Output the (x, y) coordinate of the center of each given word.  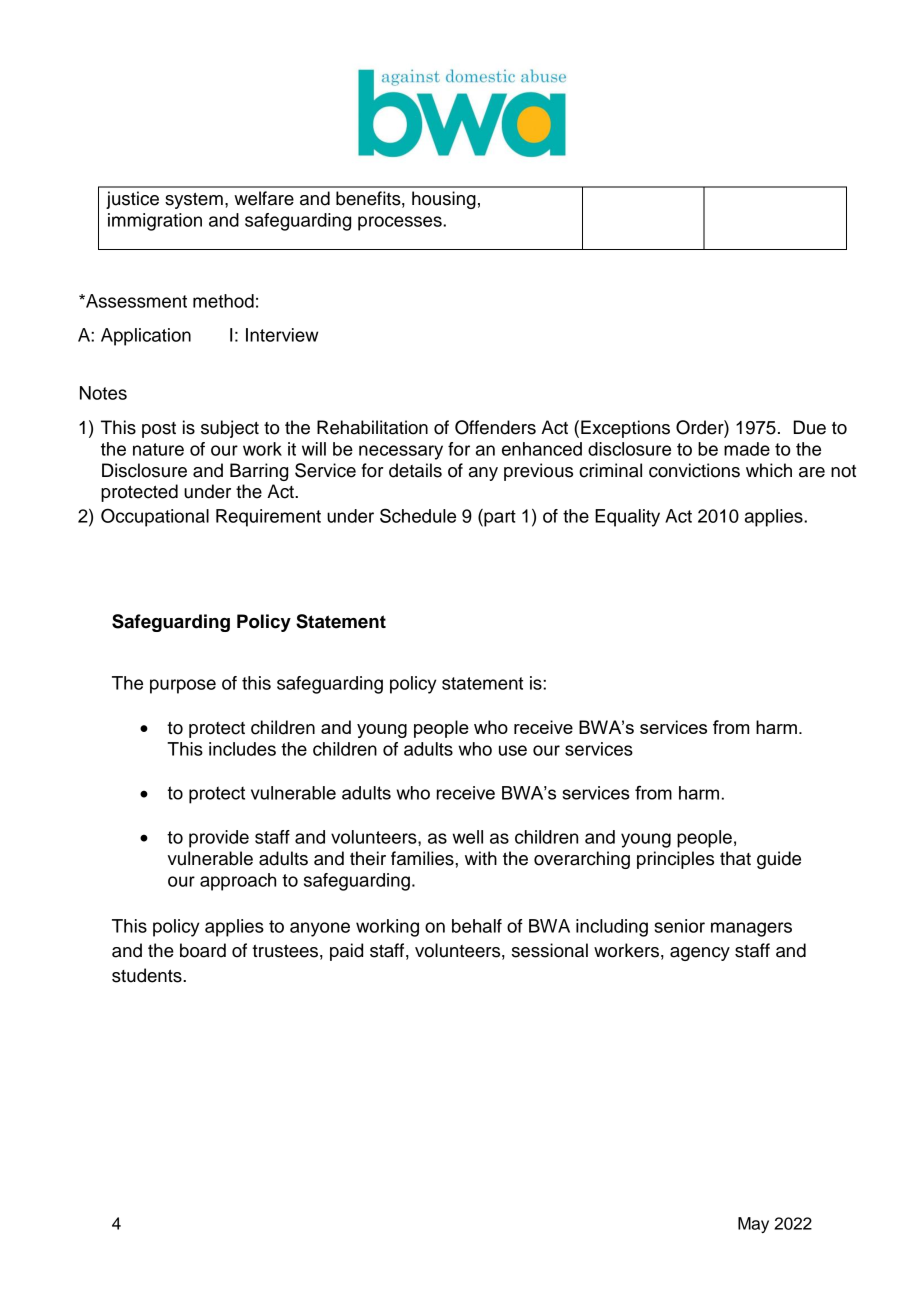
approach (238, 882)
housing (444, 200)
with (481, 858)
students (148, 975)
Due (810, 427)
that (735, 858)
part (499, 518)
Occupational (155, 517)
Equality (627, 518)
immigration (155, 222)
